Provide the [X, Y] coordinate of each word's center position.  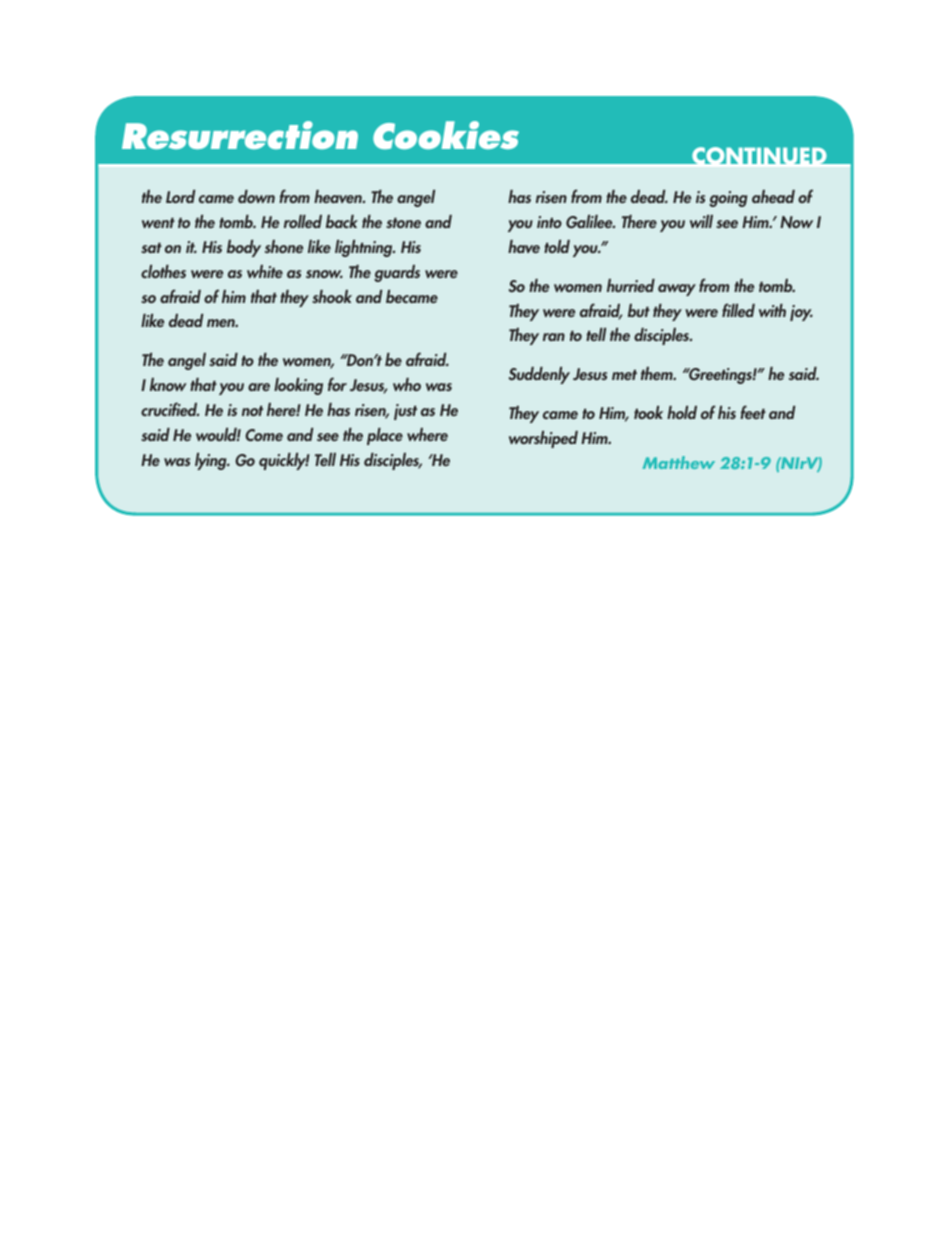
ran [554, 337]
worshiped [543, 439]
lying [212, 461]
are [259, 387]
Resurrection [240, 135]
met [624, 375]
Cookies [446, 135]
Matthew [678, 462]
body [244, 248]
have [524, 246]
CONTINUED [759, 157]
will [701, 221]
